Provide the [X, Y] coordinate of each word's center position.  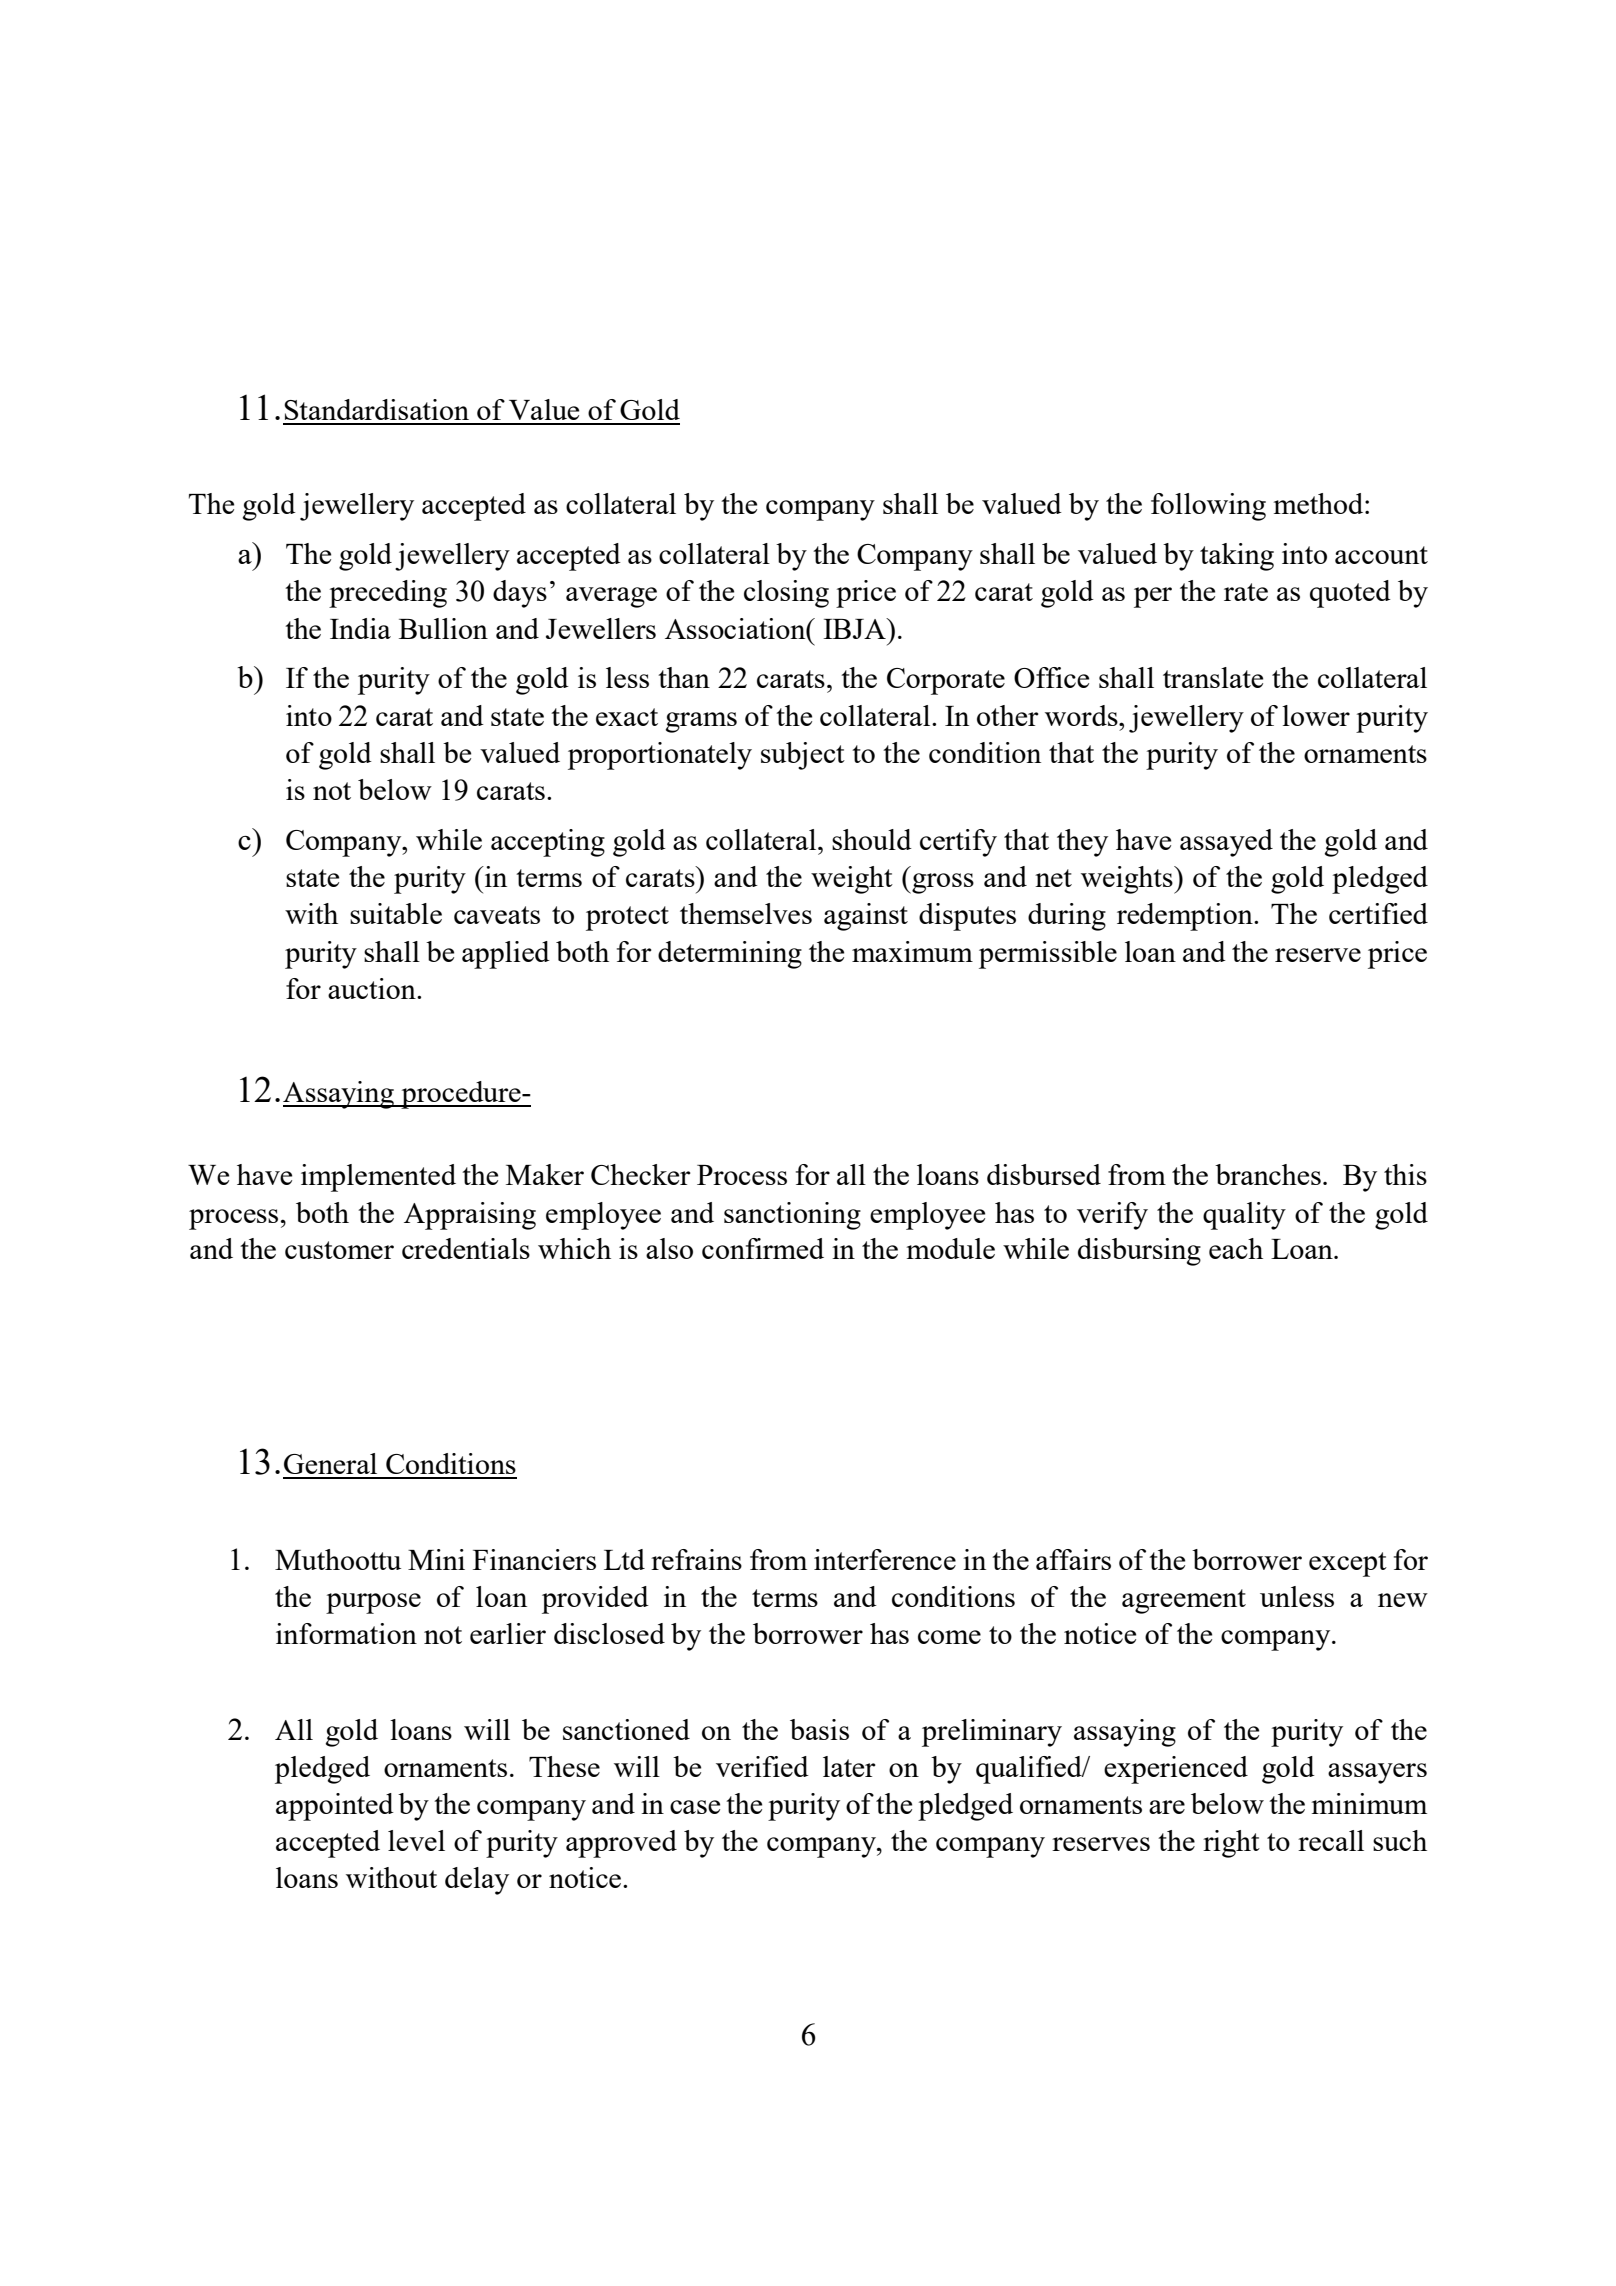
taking [1237, 557]
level [416, 1840]
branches [1268, 1174]
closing [786, 594]
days [520, 594]
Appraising [470, 1216]
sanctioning [792, 1216]
